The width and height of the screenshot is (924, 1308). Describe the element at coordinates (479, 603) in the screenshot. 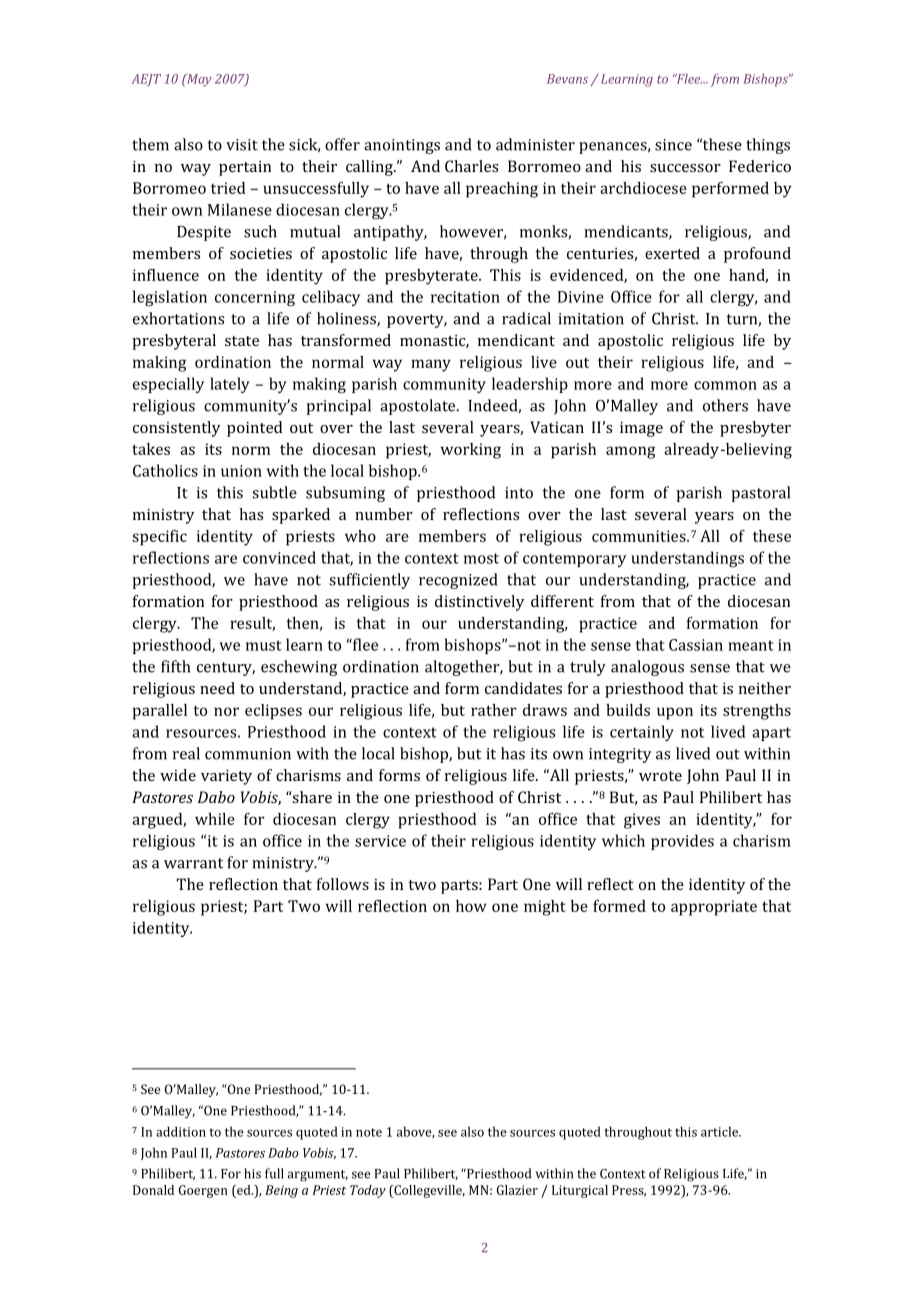

I see `distinctively` at that location.
